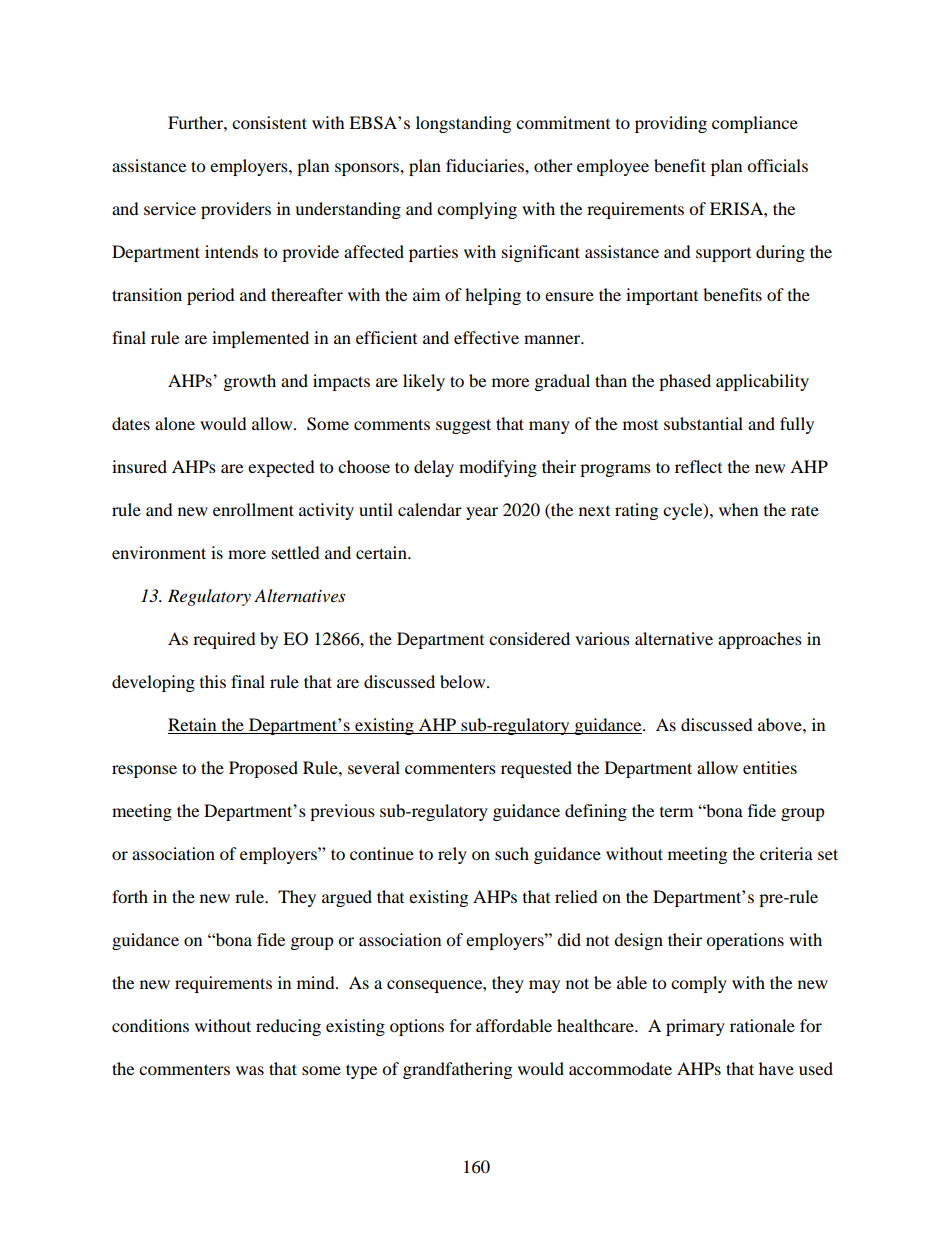 The image size is (952, 1233). I want to click on alone, so click(175, 423).
